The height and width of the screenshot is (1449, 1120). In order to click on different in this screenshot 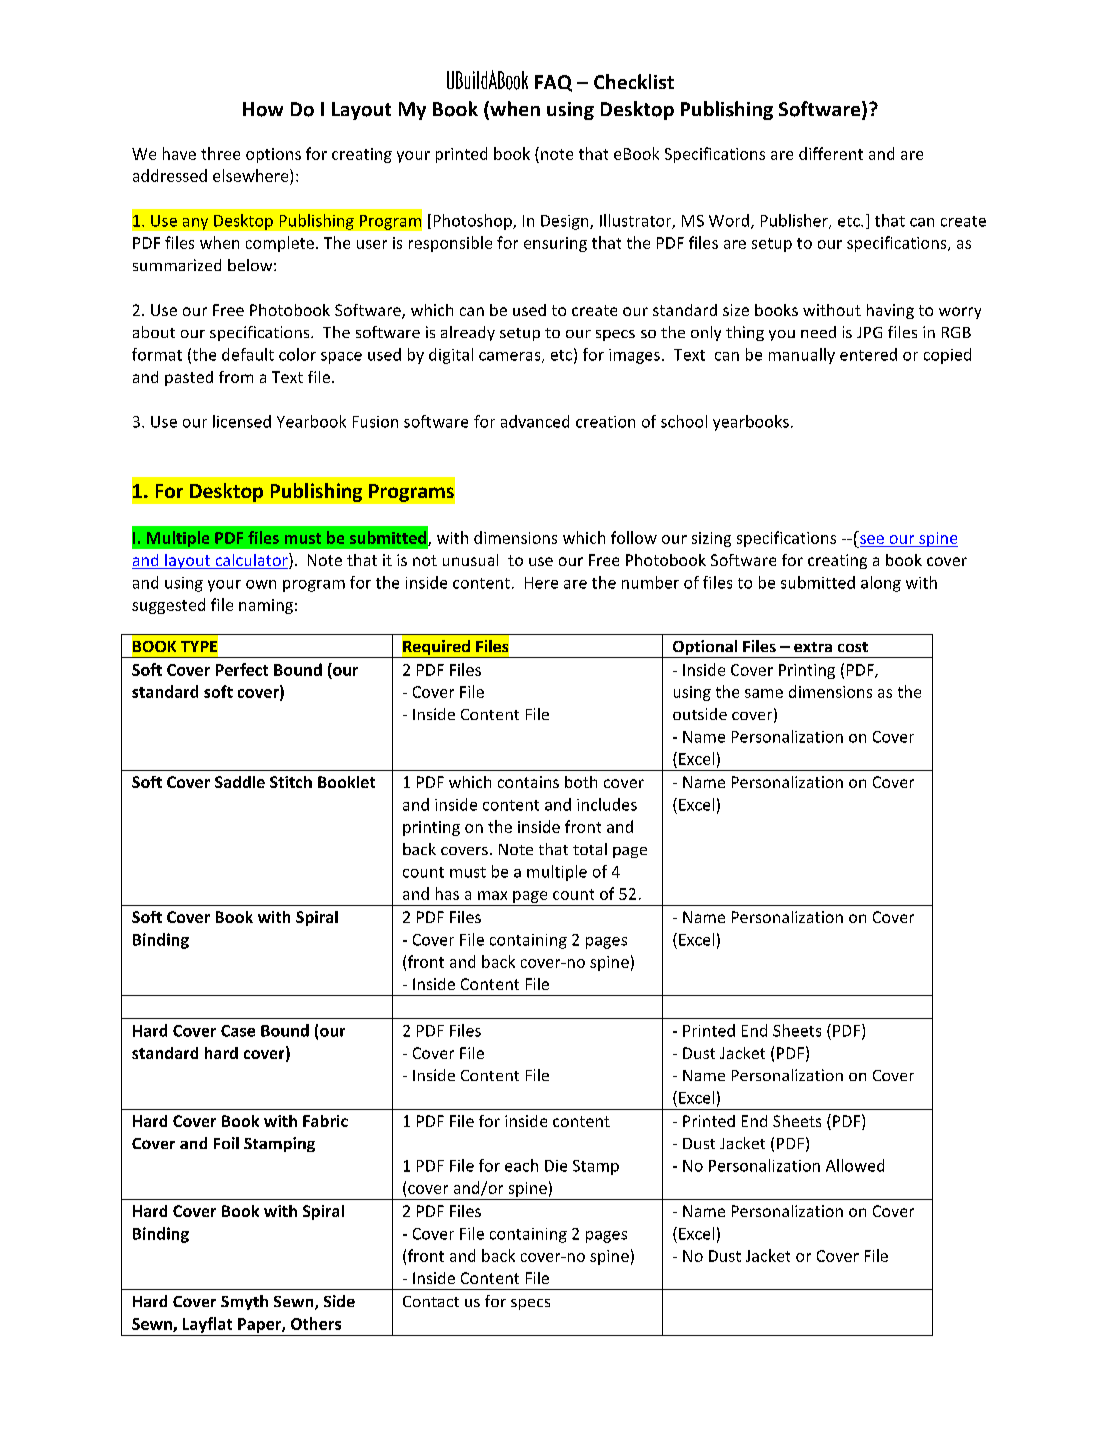, I will do `click(831, 153)`.
